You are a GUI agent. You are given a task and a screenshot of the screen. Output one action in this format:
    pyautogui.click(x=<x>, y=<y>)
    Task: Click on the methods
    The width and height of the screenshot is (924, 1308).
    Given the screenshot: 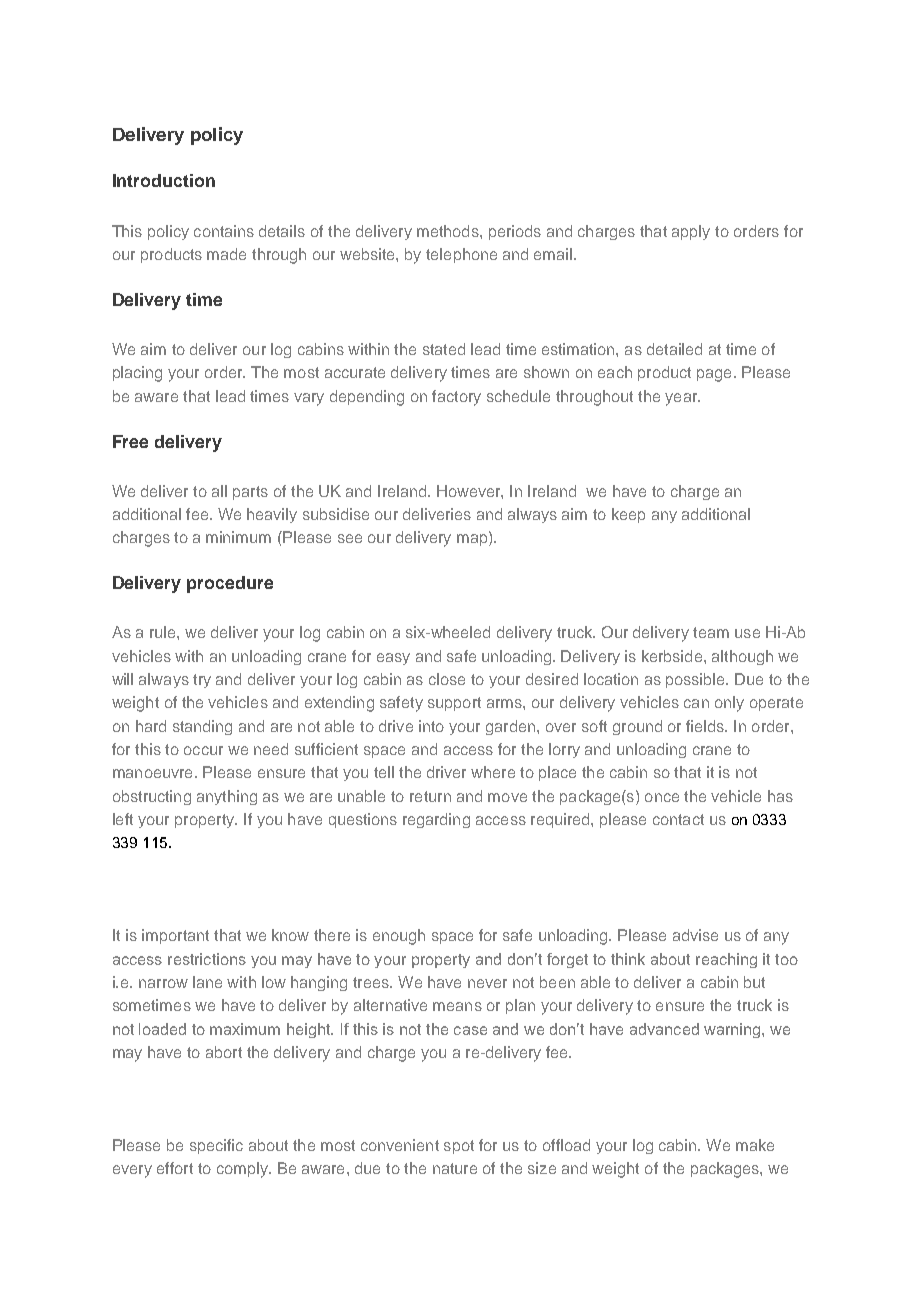 What is the action you would take?
    pyautogui.click(x=449, y=231)
